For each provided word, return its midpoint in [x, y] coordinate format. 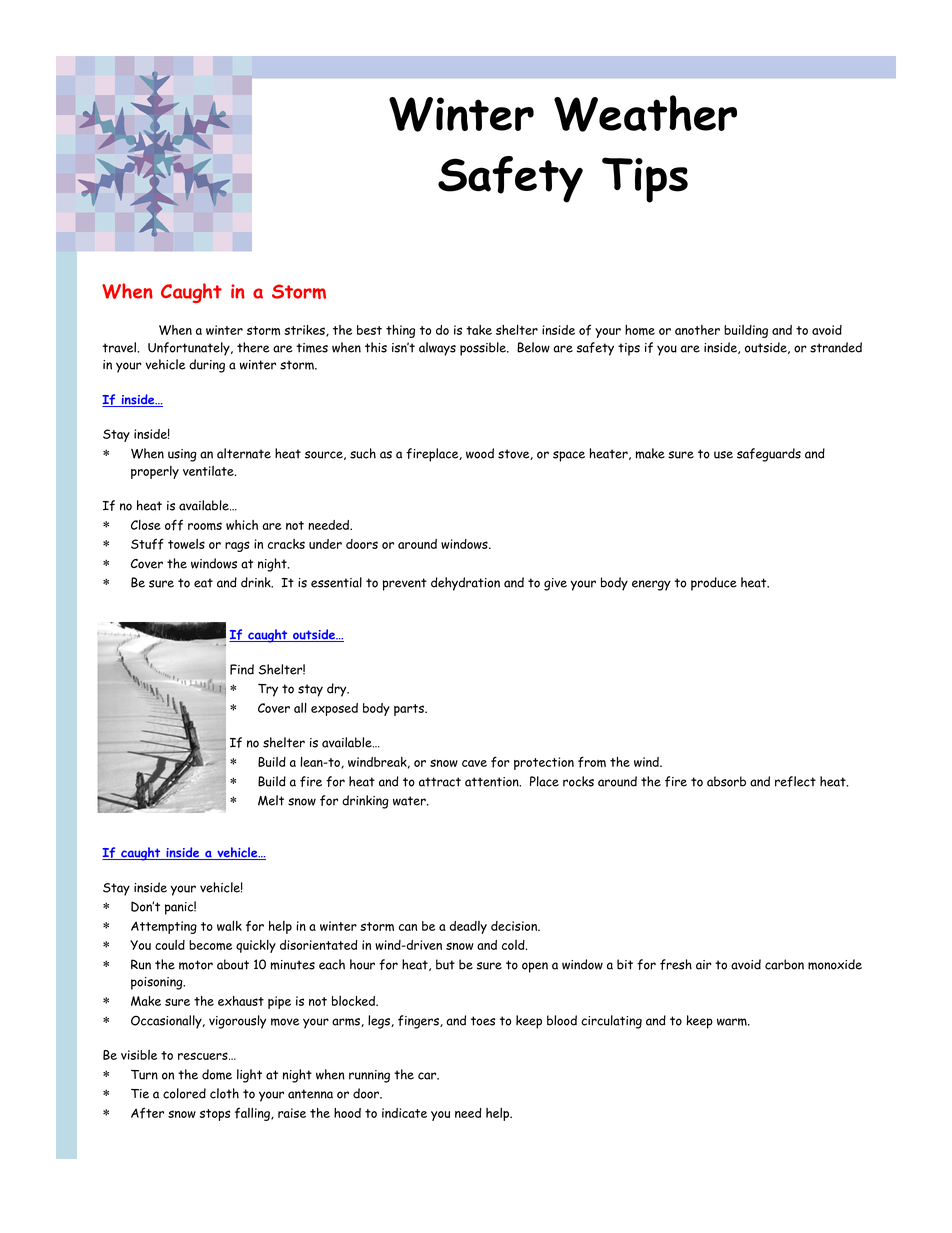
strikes [305, 331]
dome [217, 1074]
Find [242, 669]
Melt [271, 800]
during [207, 366]
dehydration [465, 584]
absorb [726, 781]
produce [714, 584]
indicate [404, 1113]
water [410, 801]
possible [484, 349]
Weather [645, 113]
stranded [836, 347]
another [697, 330]
